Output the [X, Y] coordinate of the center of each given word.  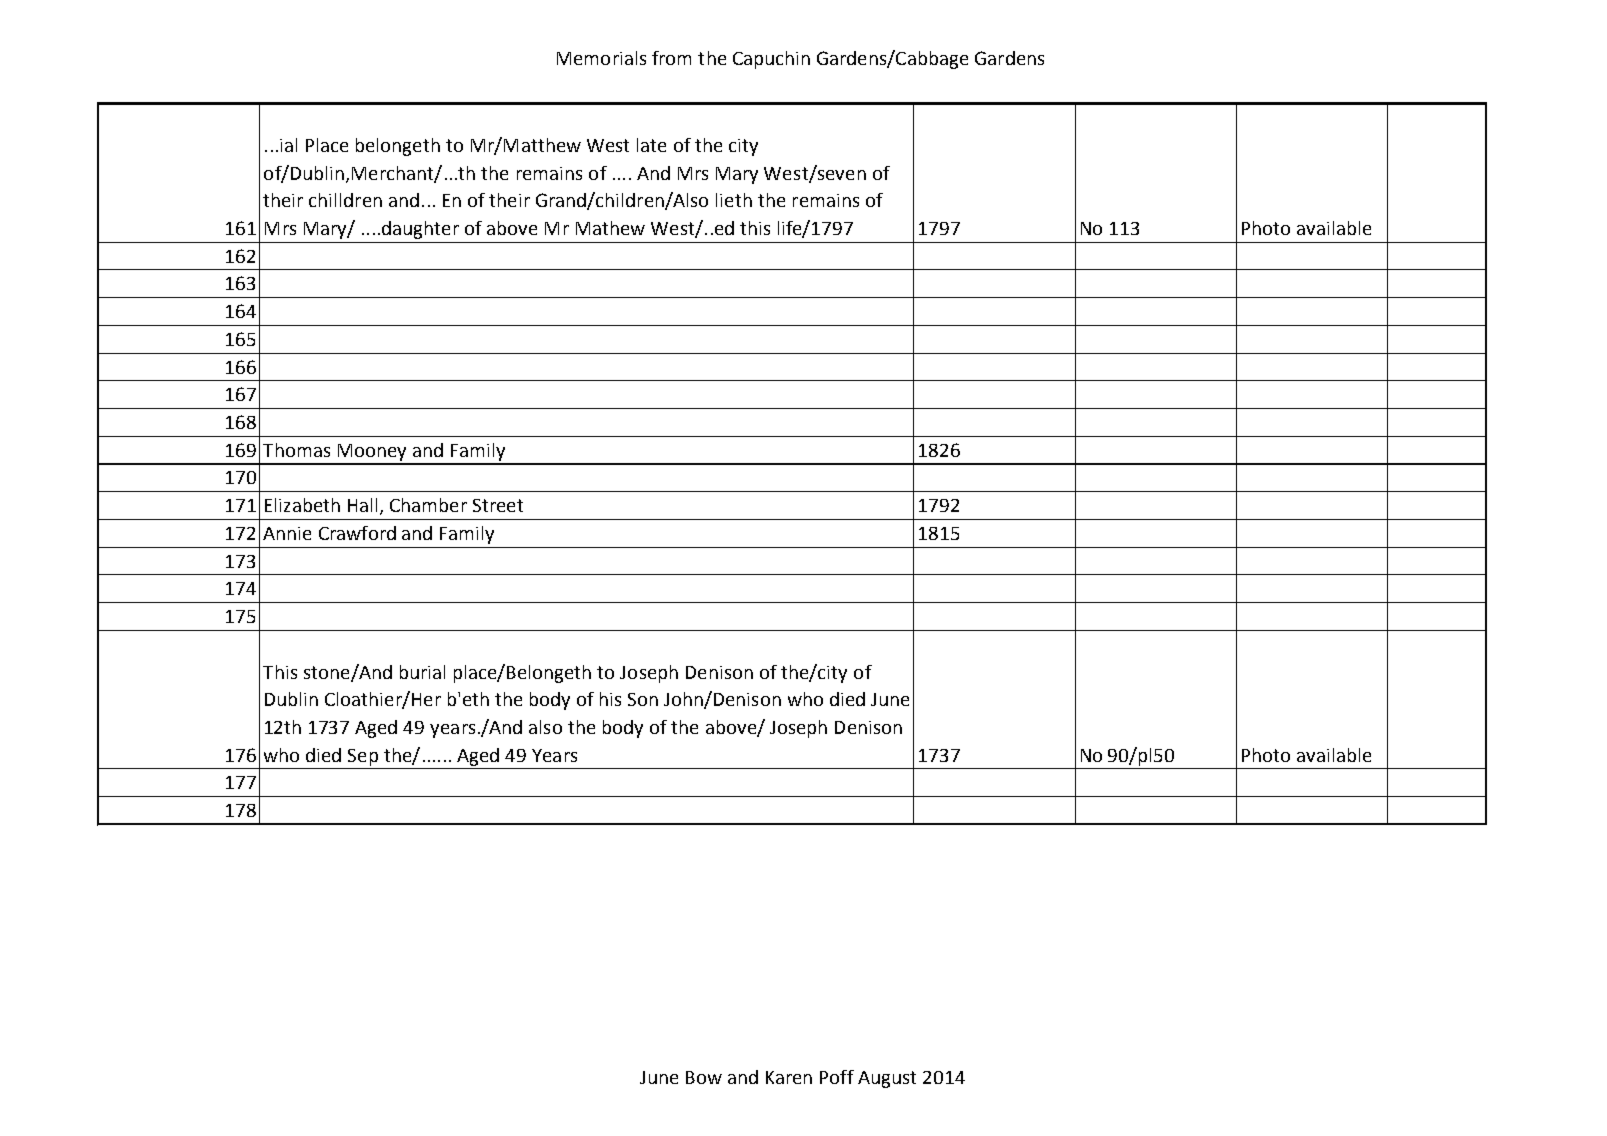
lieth [734, 200]
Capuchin [771, 60]
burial [422, 672]
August [887, 1079]
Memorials [601, 58]
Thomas [296, 450]
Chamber [428, 505]
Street [498, 505]
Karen [789, 1077]
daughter [420, 230]
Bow [704, 1077]
